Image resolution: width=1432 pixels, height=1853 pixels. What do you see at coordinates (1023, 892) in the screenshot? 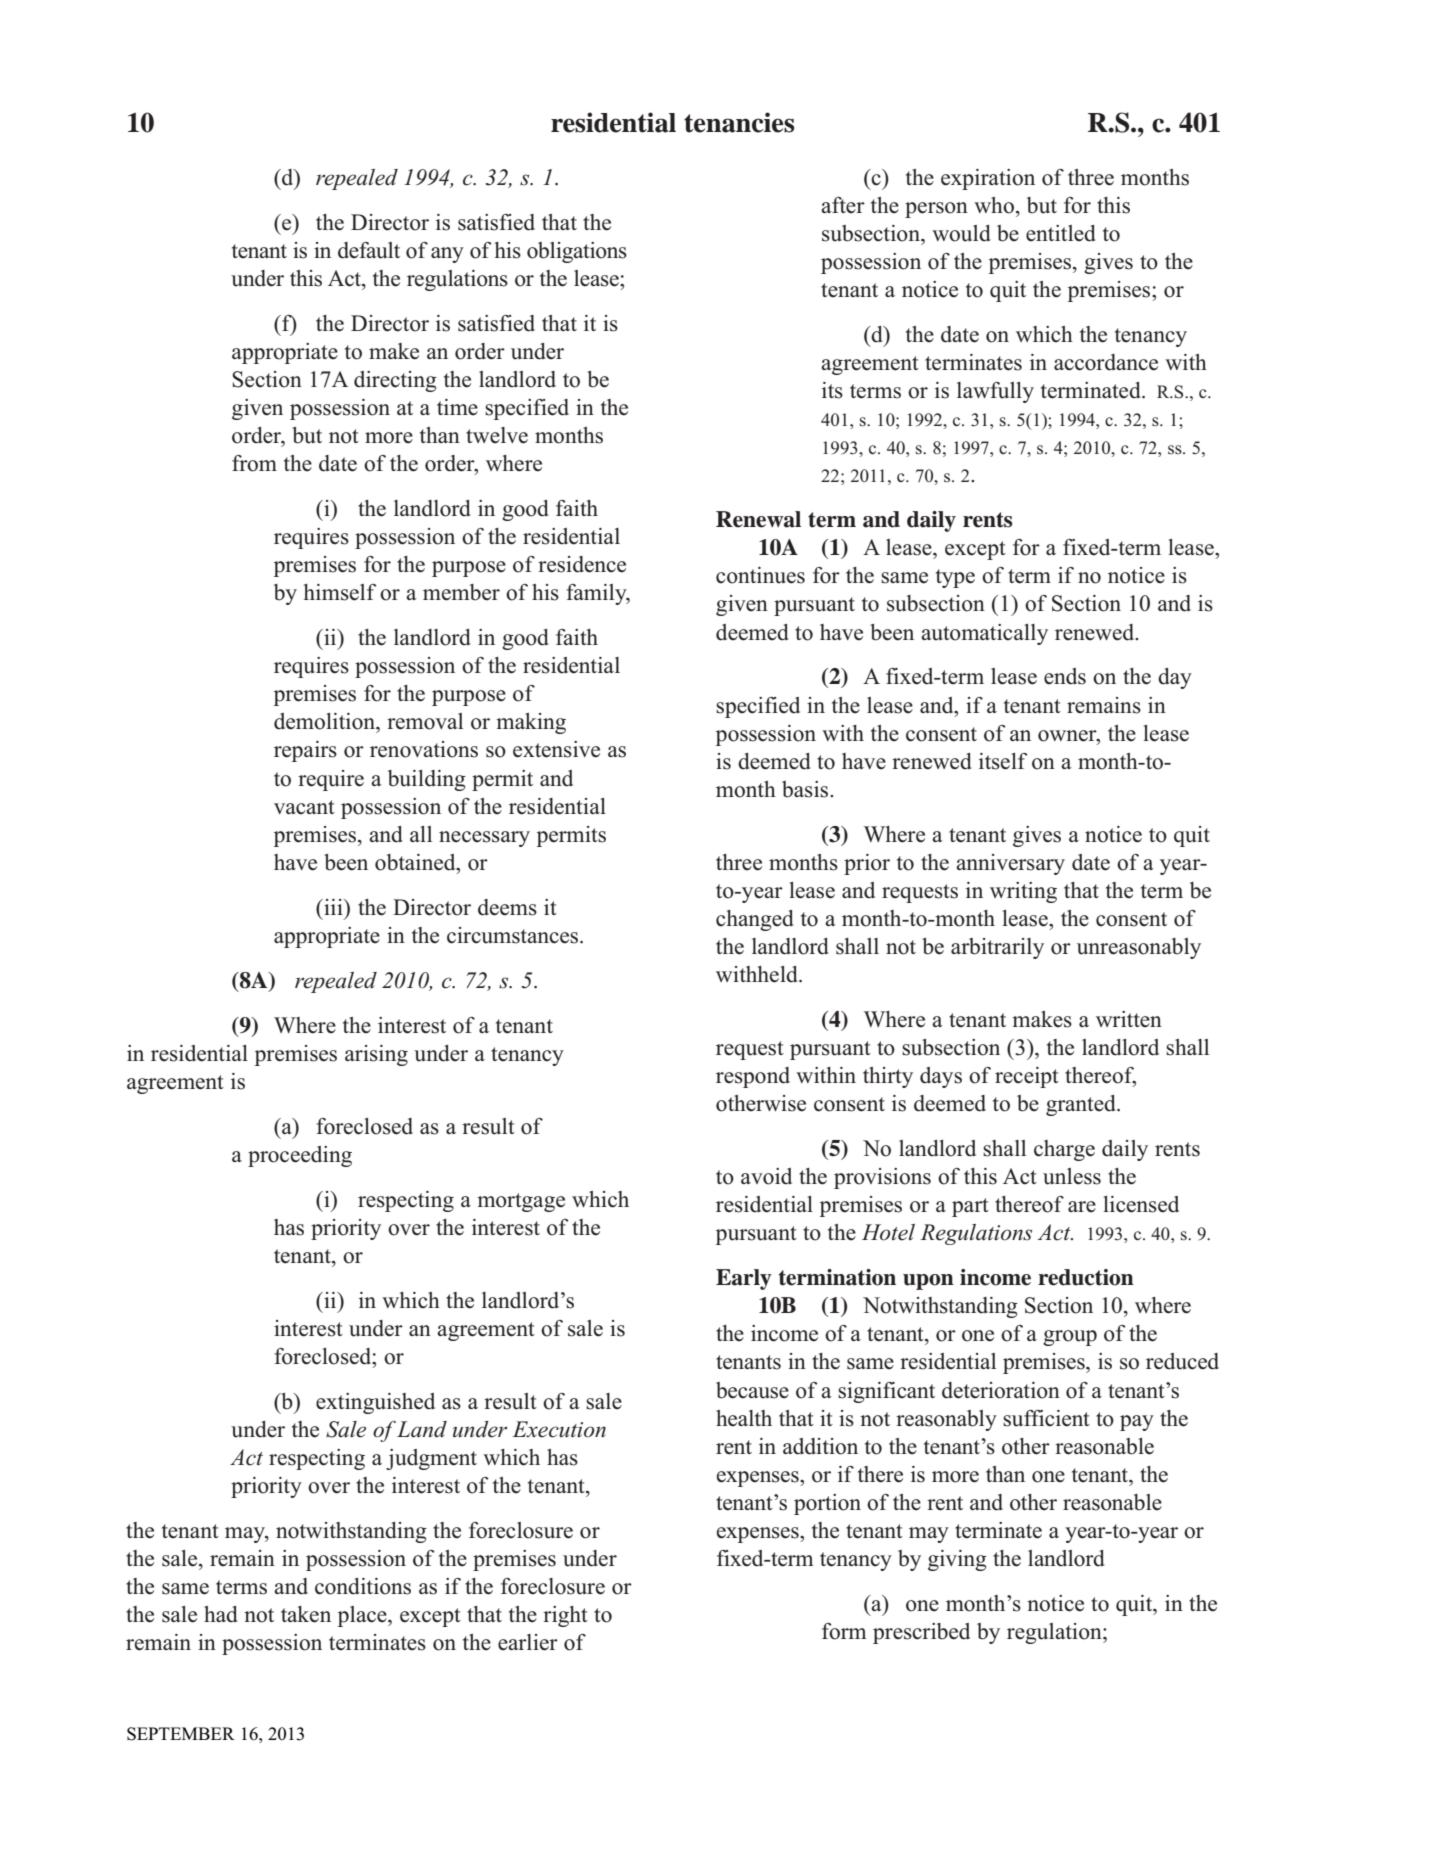
I see `writing` at bounding box center [1023, 892].
